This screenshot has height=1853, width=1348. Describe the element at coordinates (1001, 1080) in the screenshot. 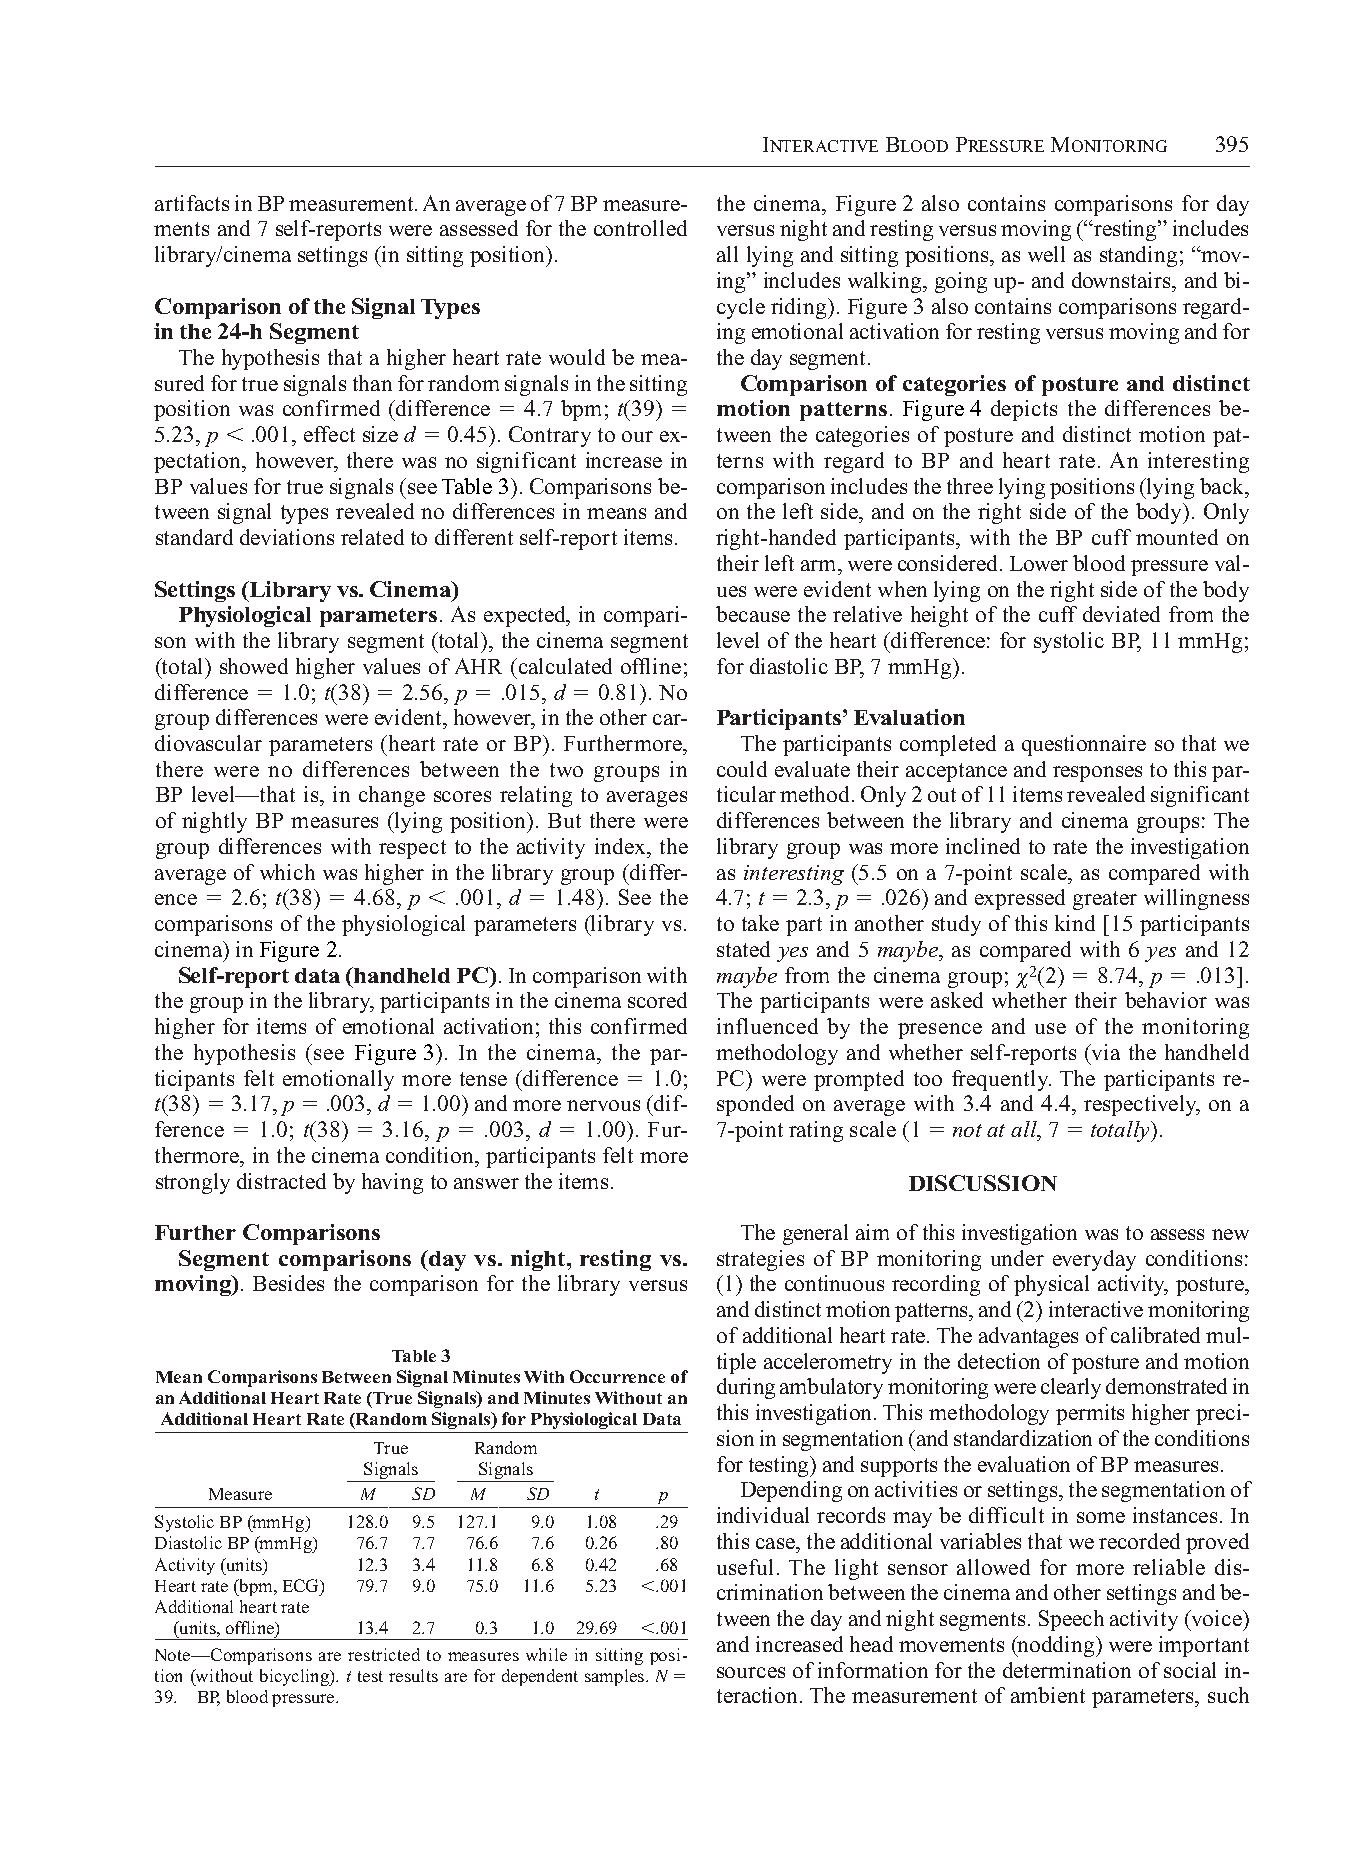

I see `frequently` at that location.
